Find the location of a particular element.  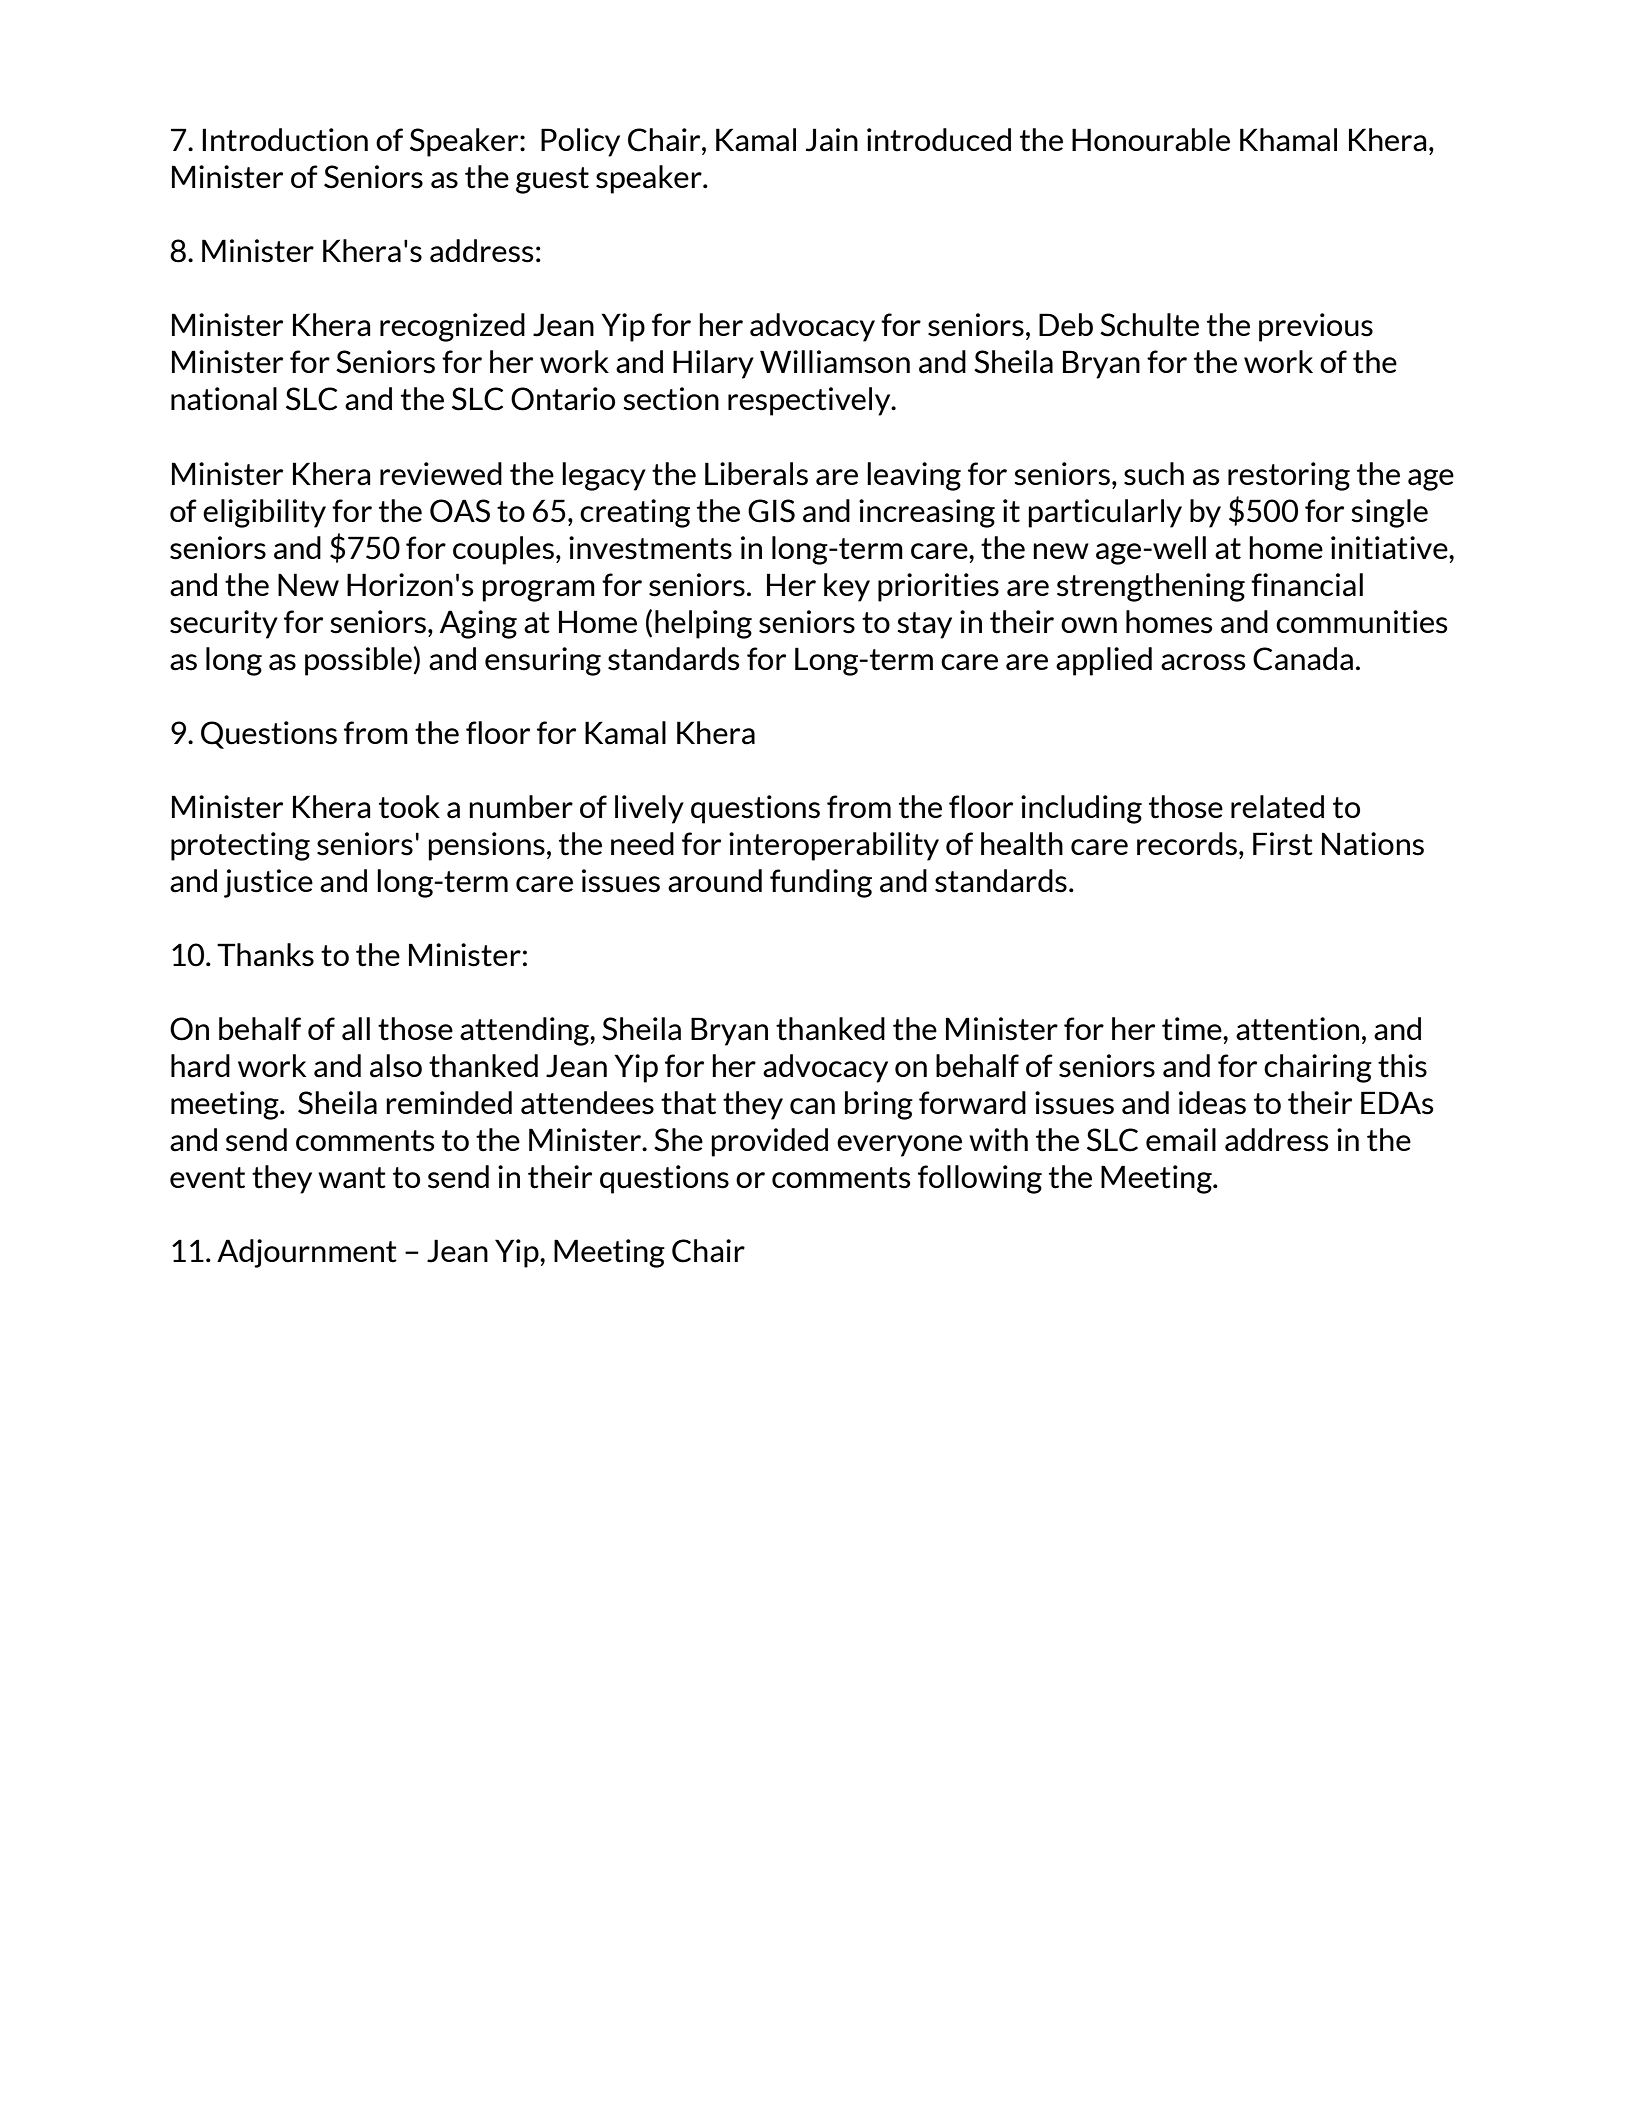

GIS is located at coordinates (771, 511).
